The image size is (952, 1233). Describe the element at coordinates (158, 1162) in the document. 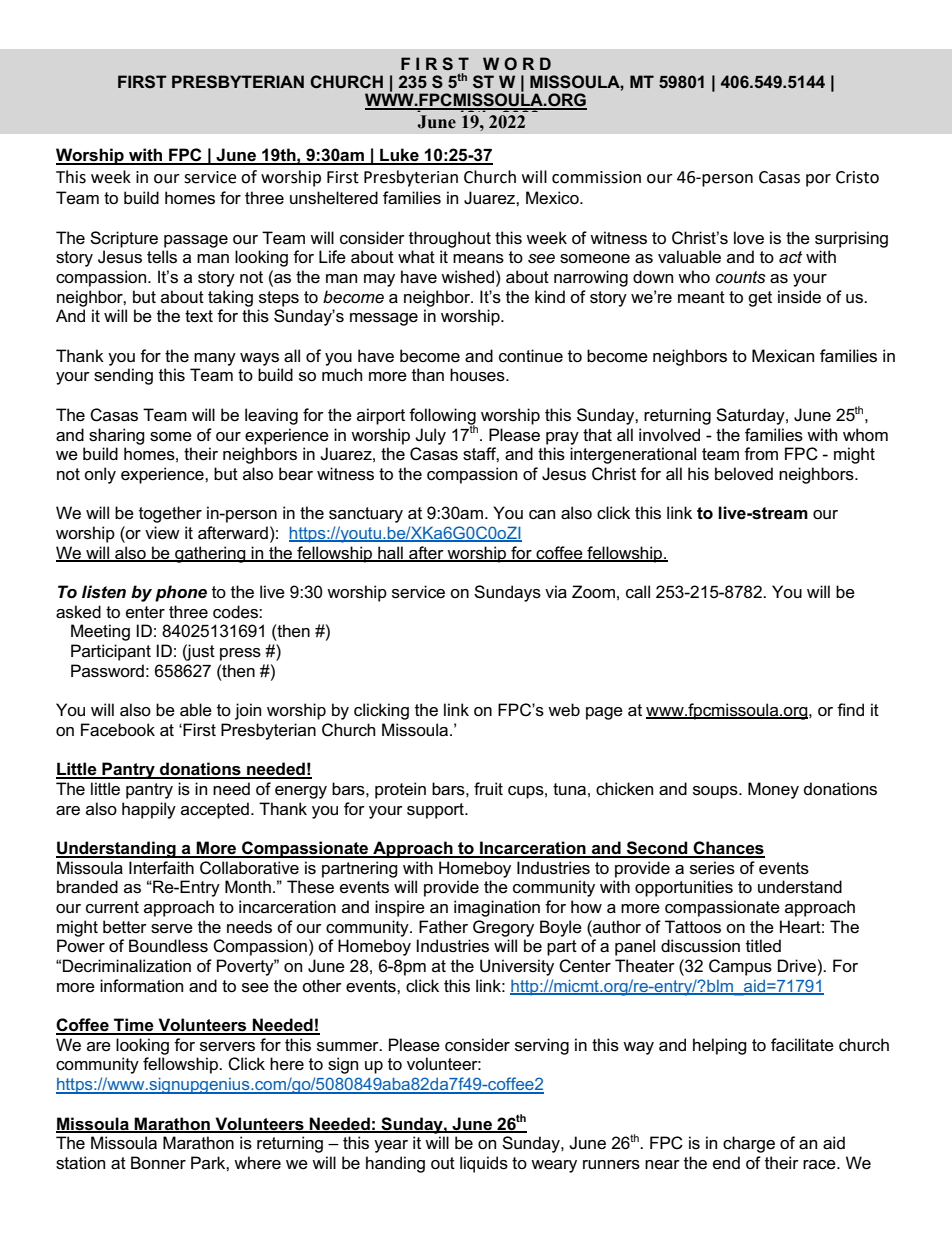

I see `Bonner` at that location.
